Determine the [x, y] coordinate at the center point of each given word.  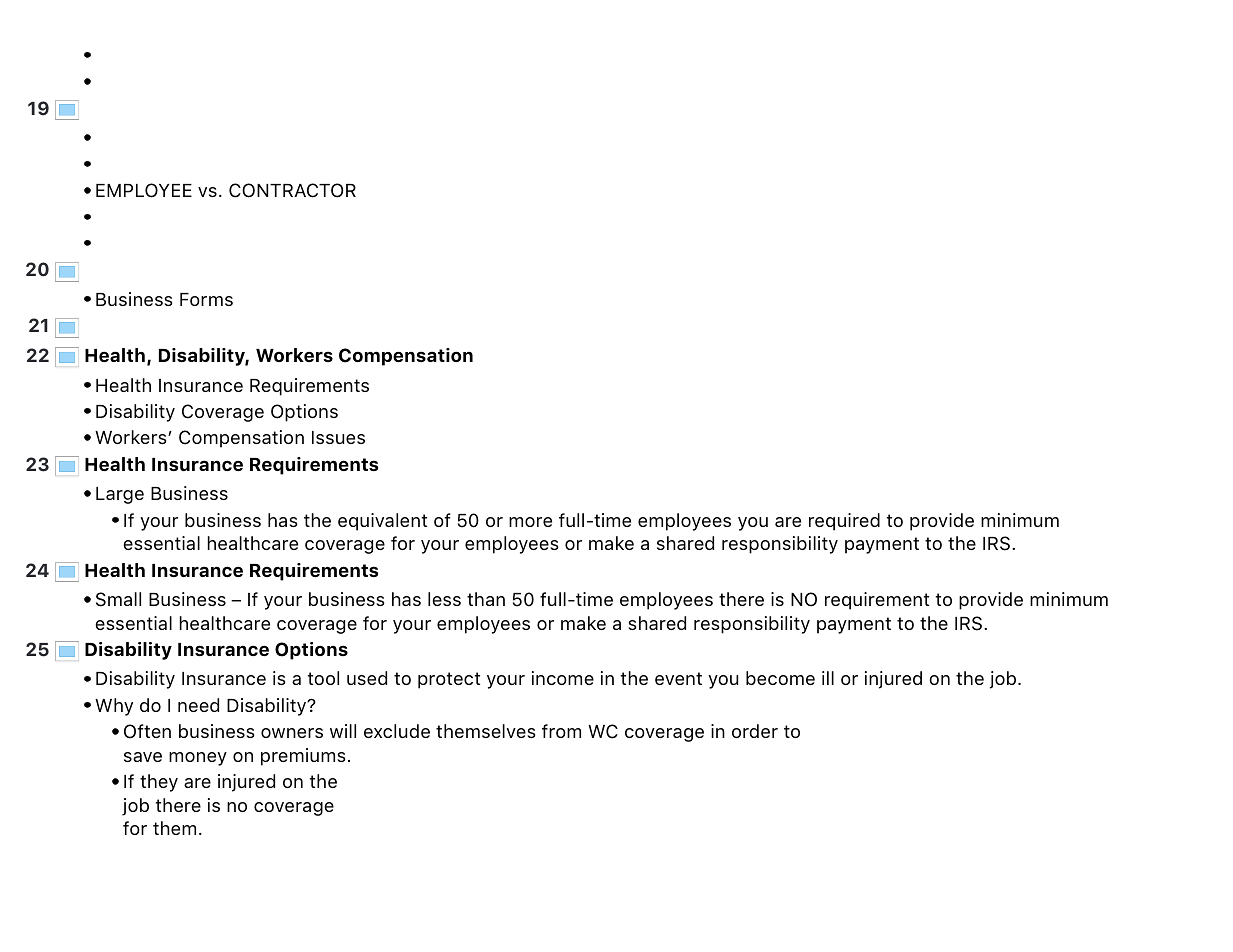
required [844, 522]
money [198, 759]
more [530, 522]
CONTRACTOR [292, 190]
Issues [338, 437]
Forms [206, 299]
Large [120, 495]
